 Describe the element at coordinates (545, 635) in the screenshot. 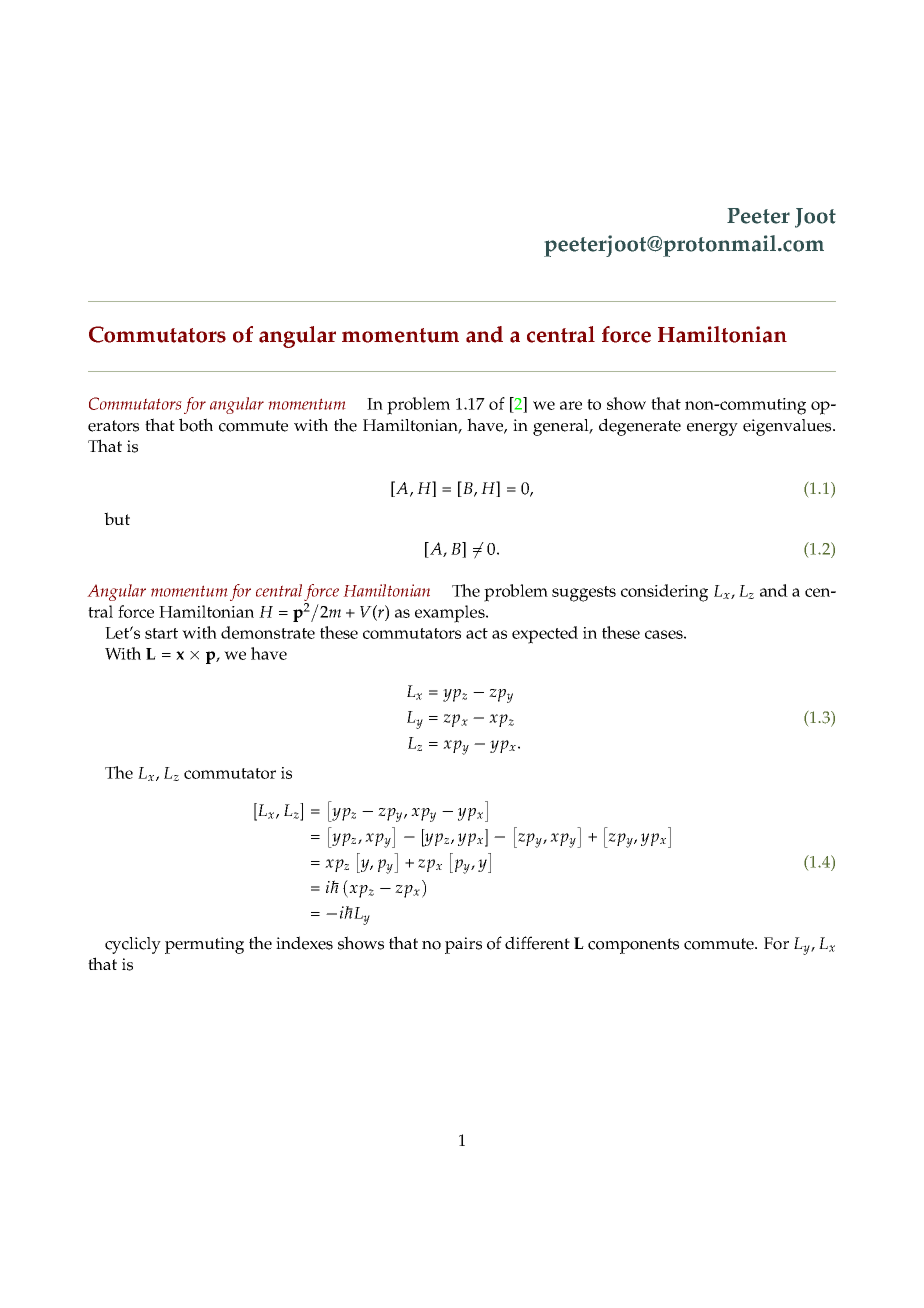

I see `expected` at that location.
